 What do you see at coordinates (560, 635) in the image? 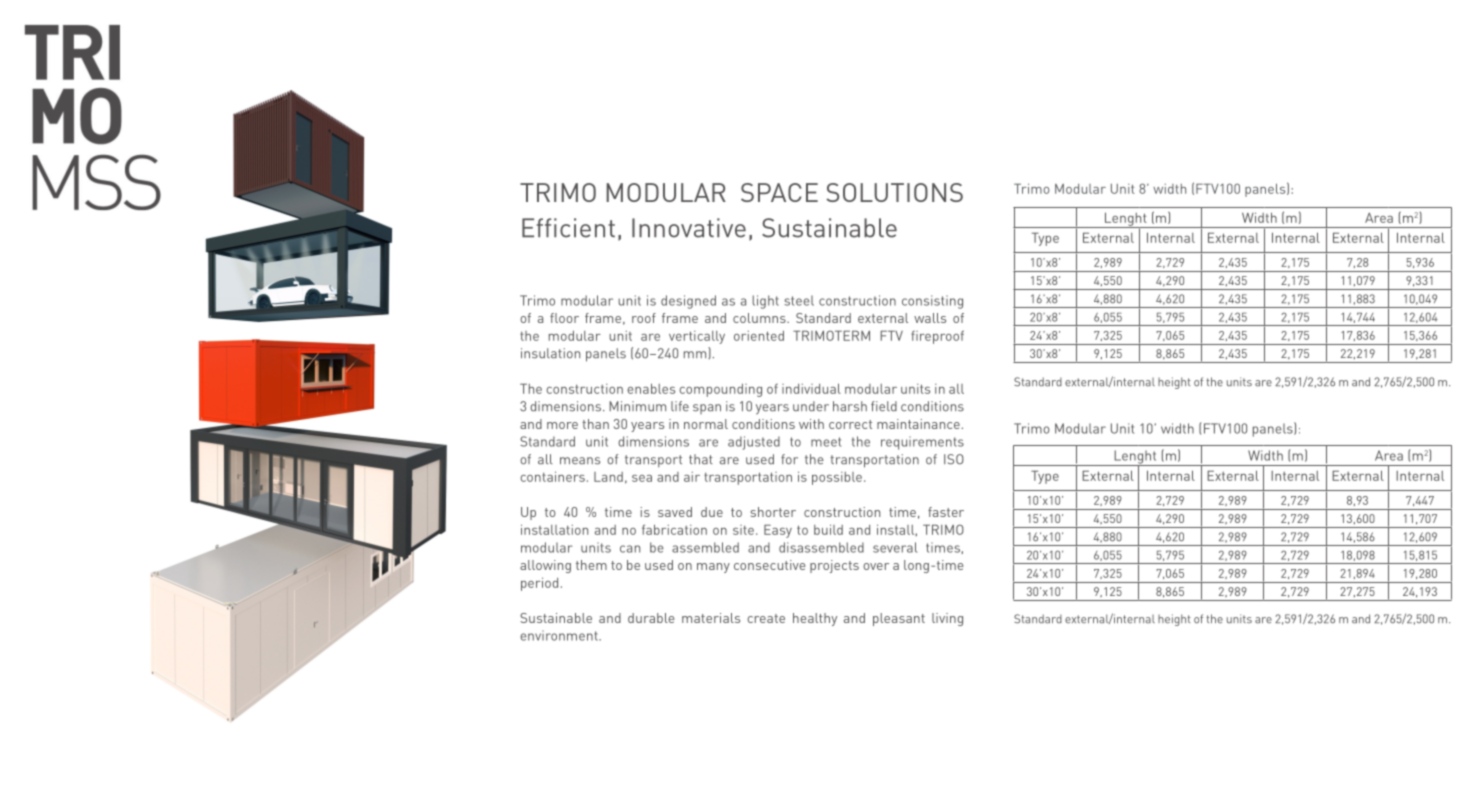
I see `environment` at bounding box center [560, 635].
